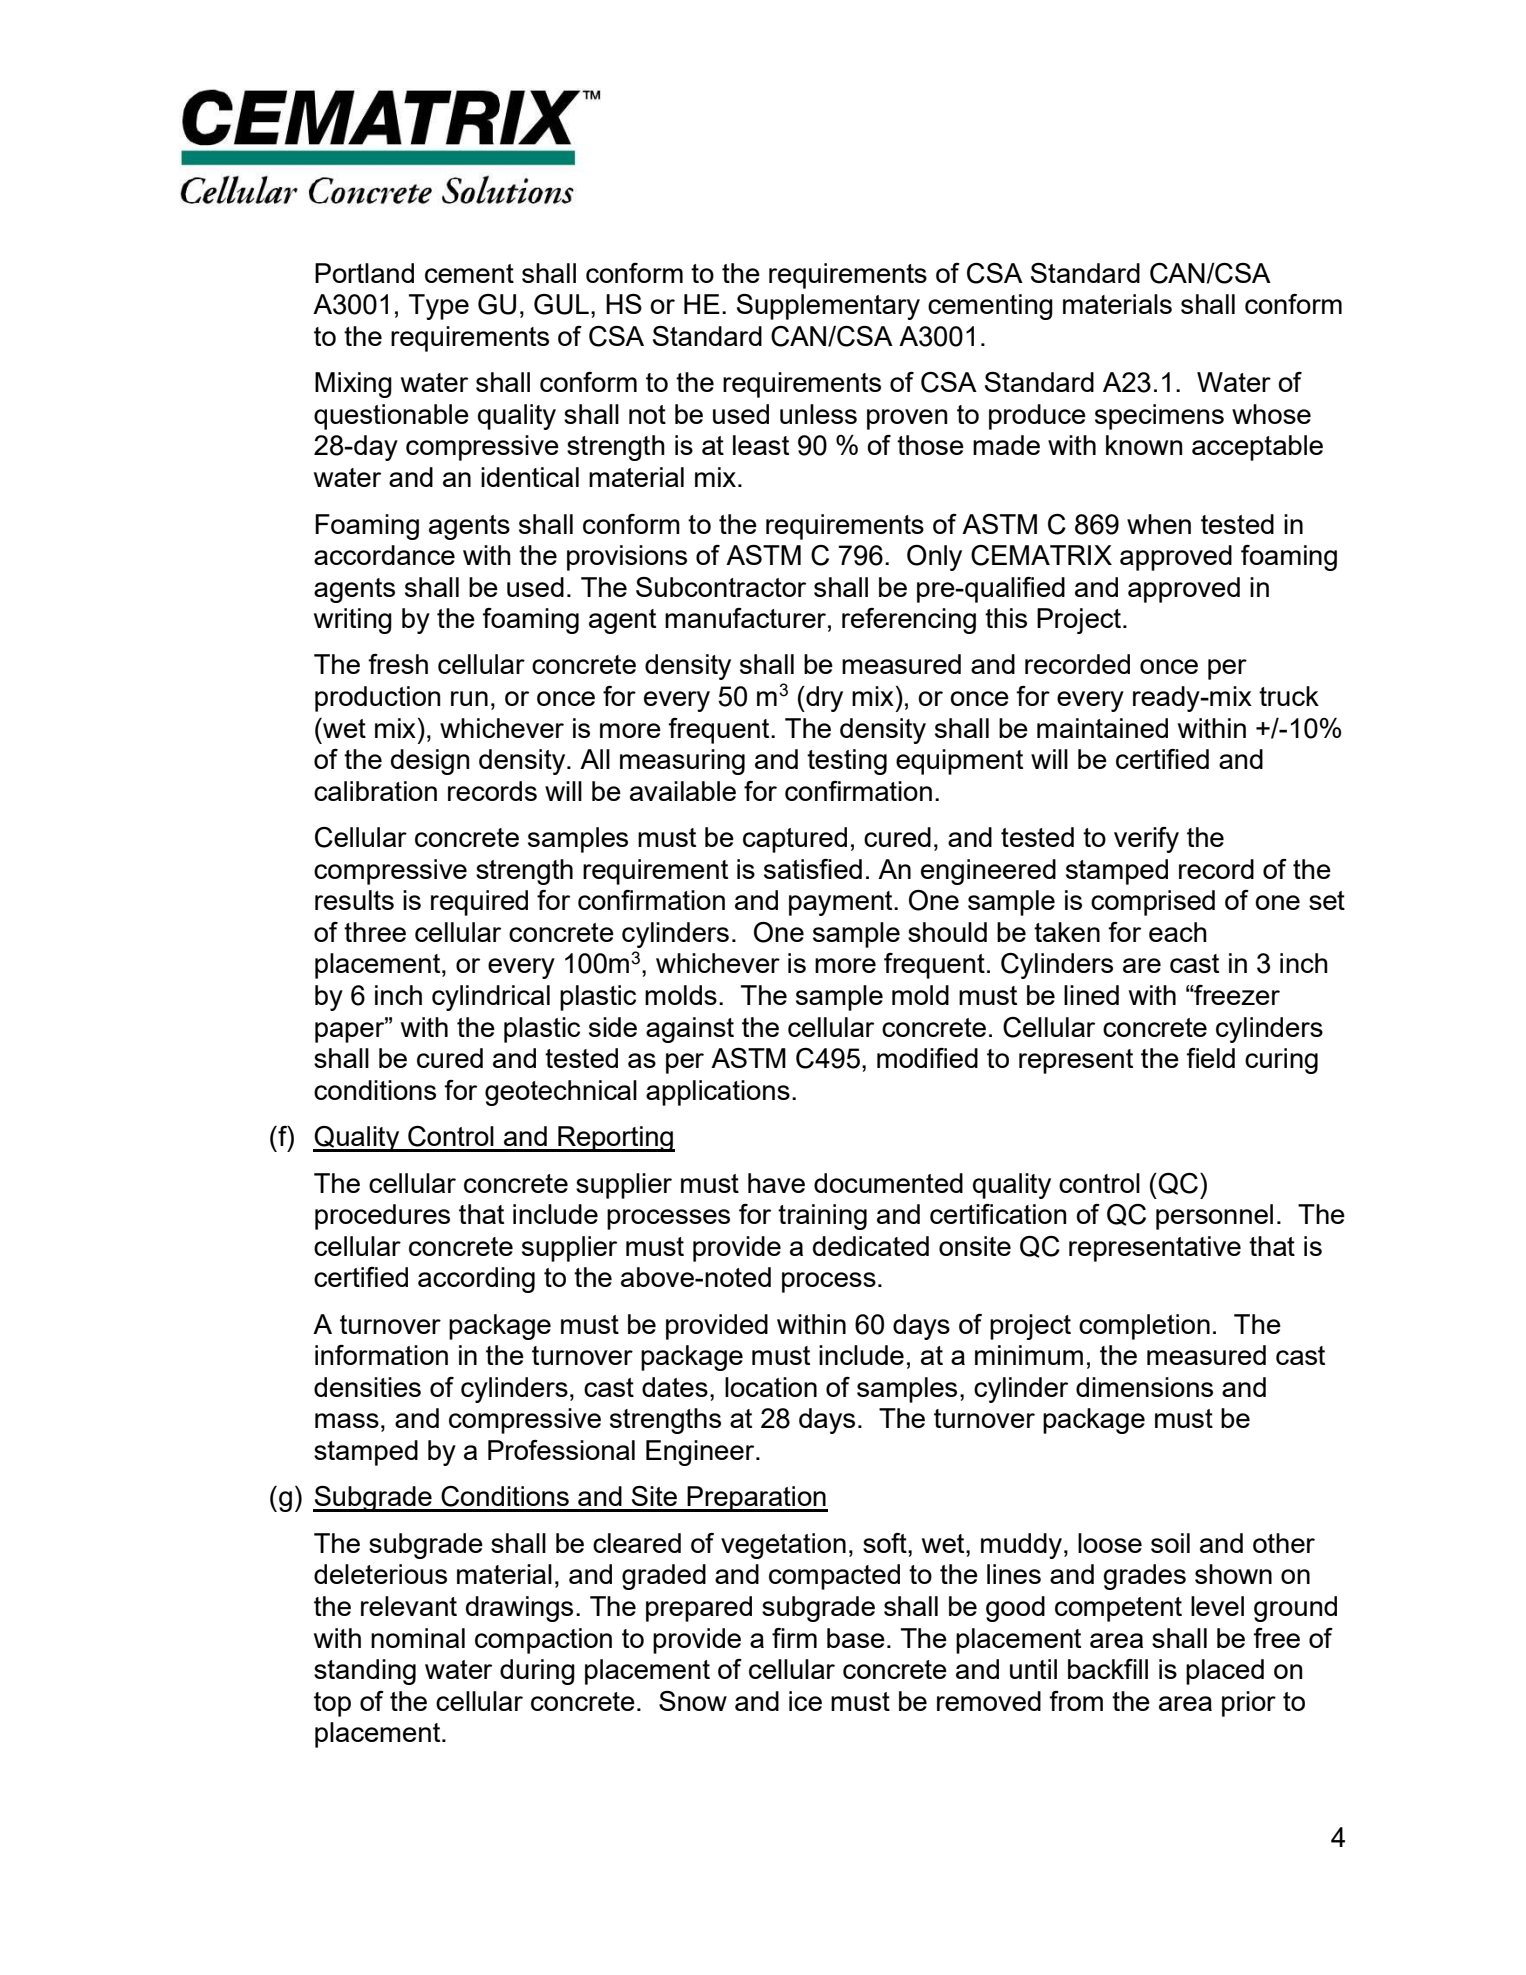 This screenshot has width=1526, height=1975. I want to click on base, so click(856, 1638).
